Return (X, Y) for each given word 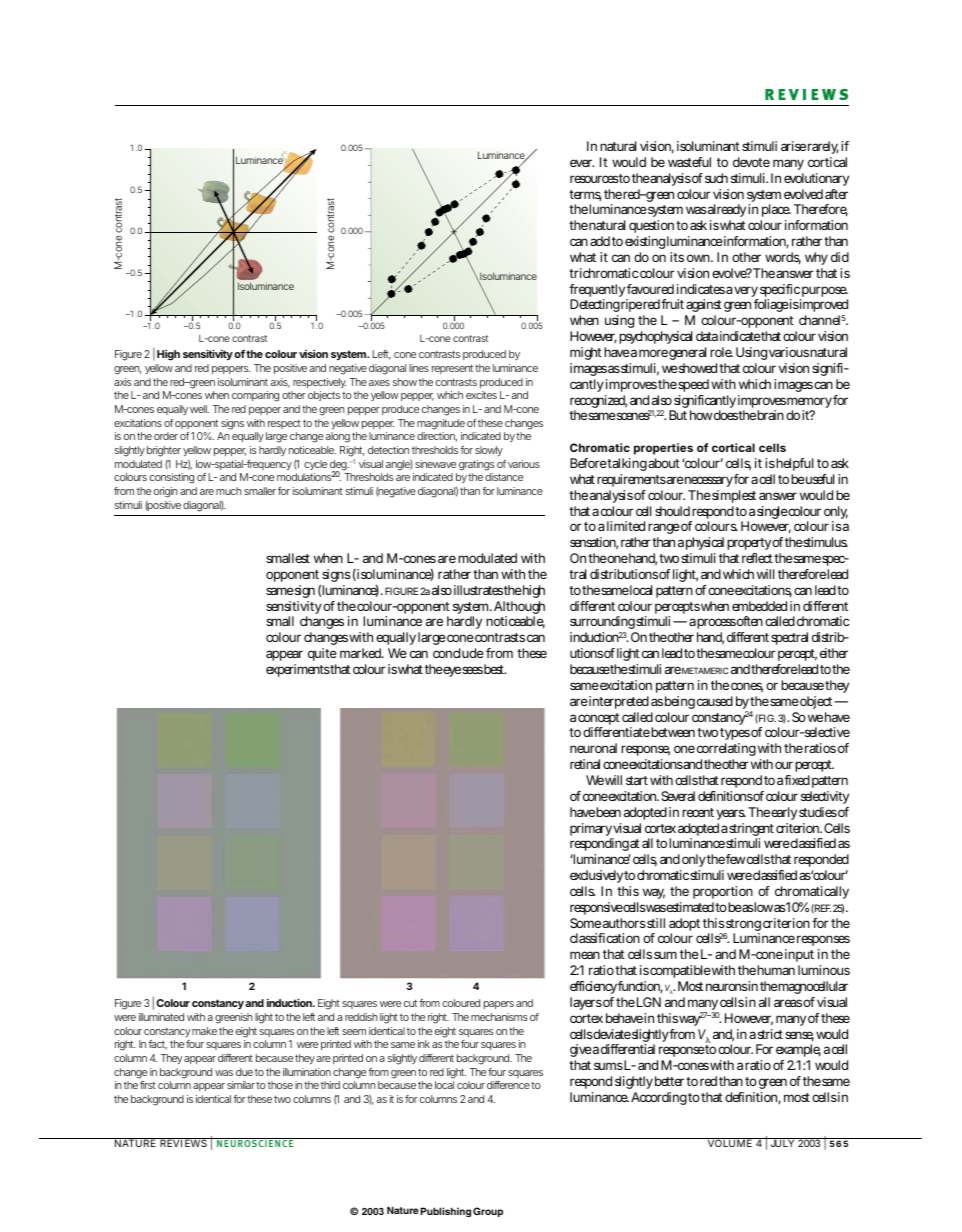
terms (585, 195)
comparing (255, 396)
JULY (782, 1142)
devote (751, 162)
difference (508, 1085)
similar (242, 1085)
